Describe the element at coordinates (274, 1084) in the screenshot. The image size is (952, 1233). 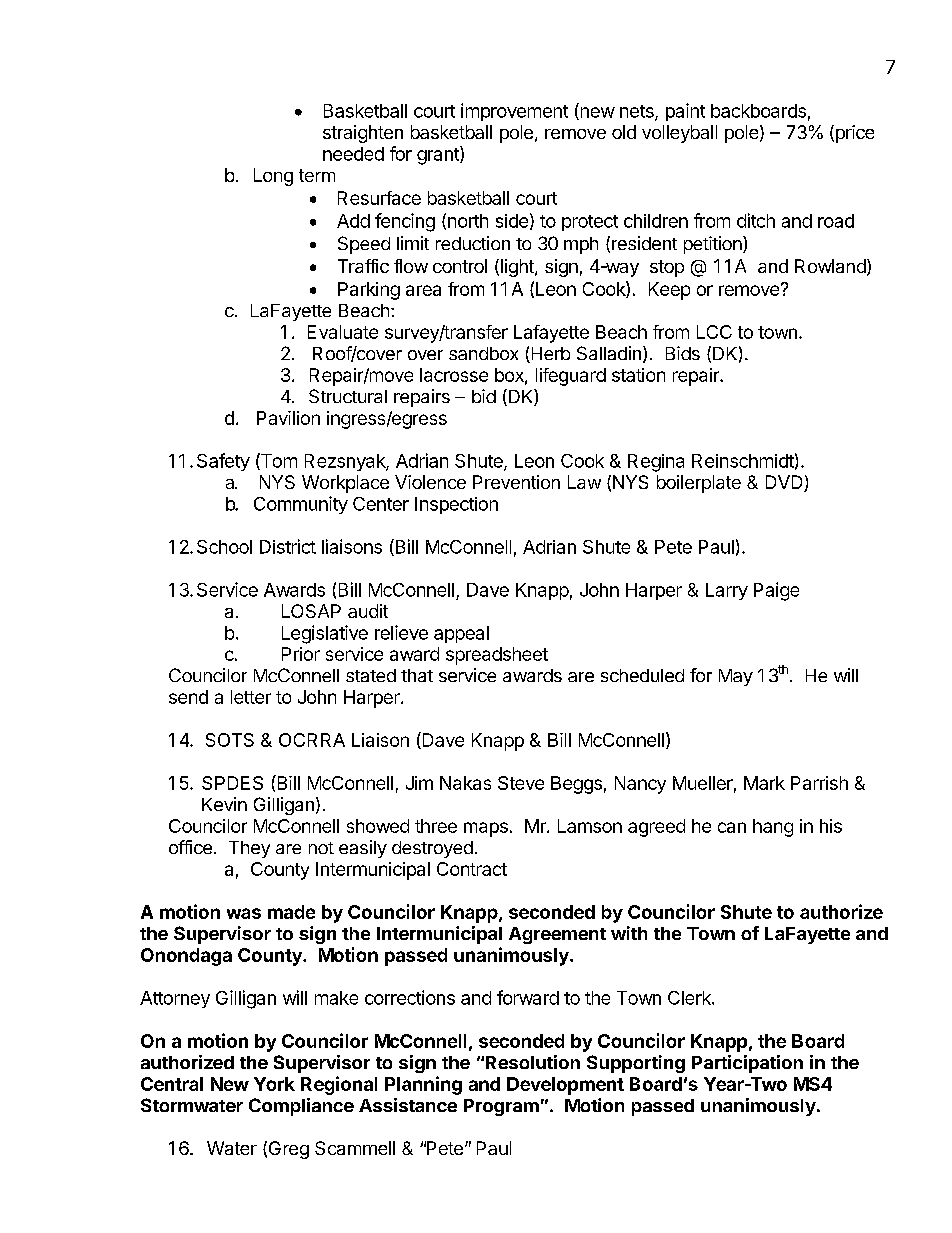
I see `York` at that location.
